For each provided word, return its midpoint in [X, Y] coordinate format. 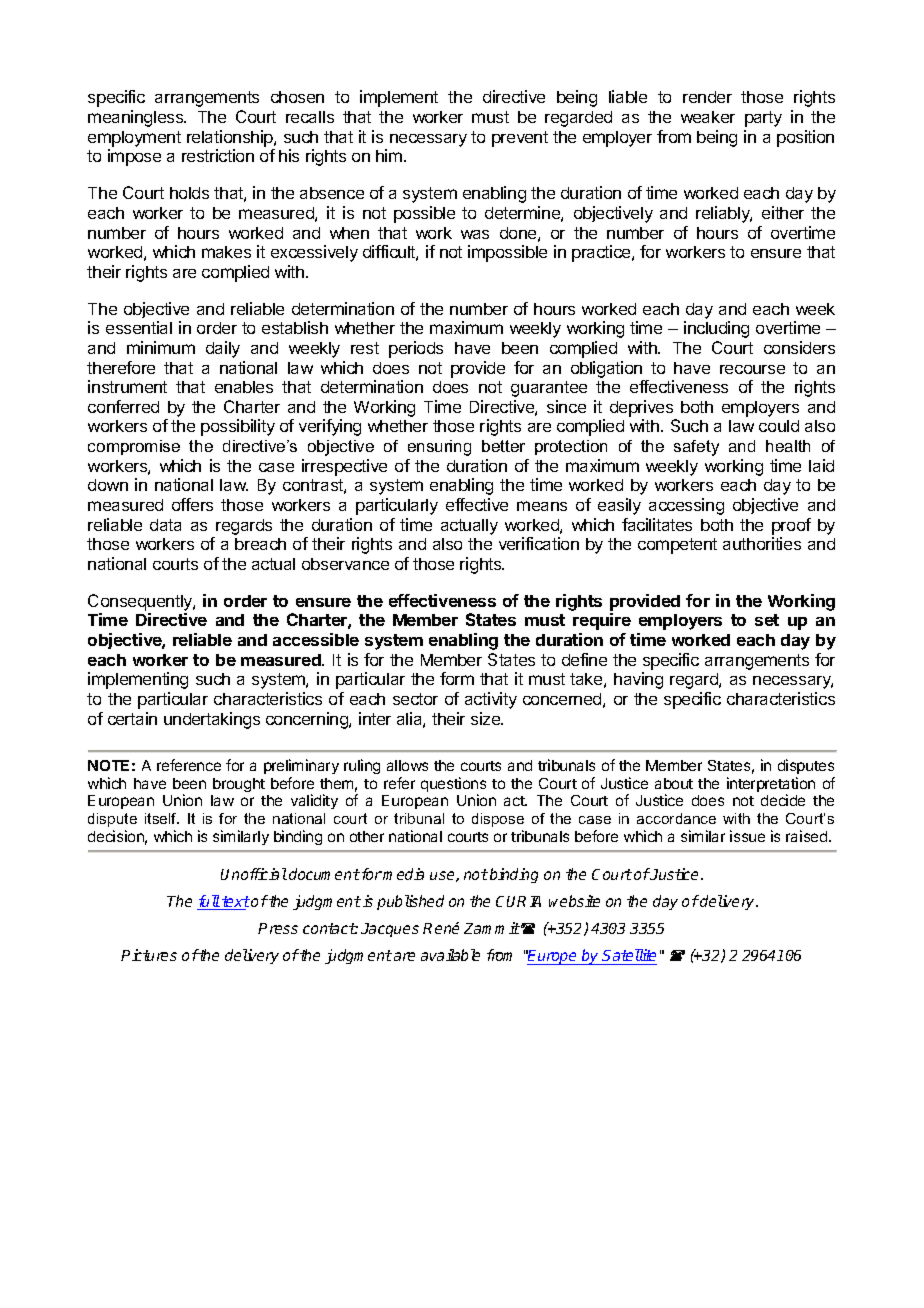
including [716, 329]
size [486, 718]
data [165, 525]
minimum [161, 347]
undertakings [212, 720]
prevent [520, 139]
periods [416, 349]
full [209, 902]
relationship [231, 138]
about [674, 783]
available [450, 955]
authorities [762, 543]
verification [539, 543]
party [763, 119]
